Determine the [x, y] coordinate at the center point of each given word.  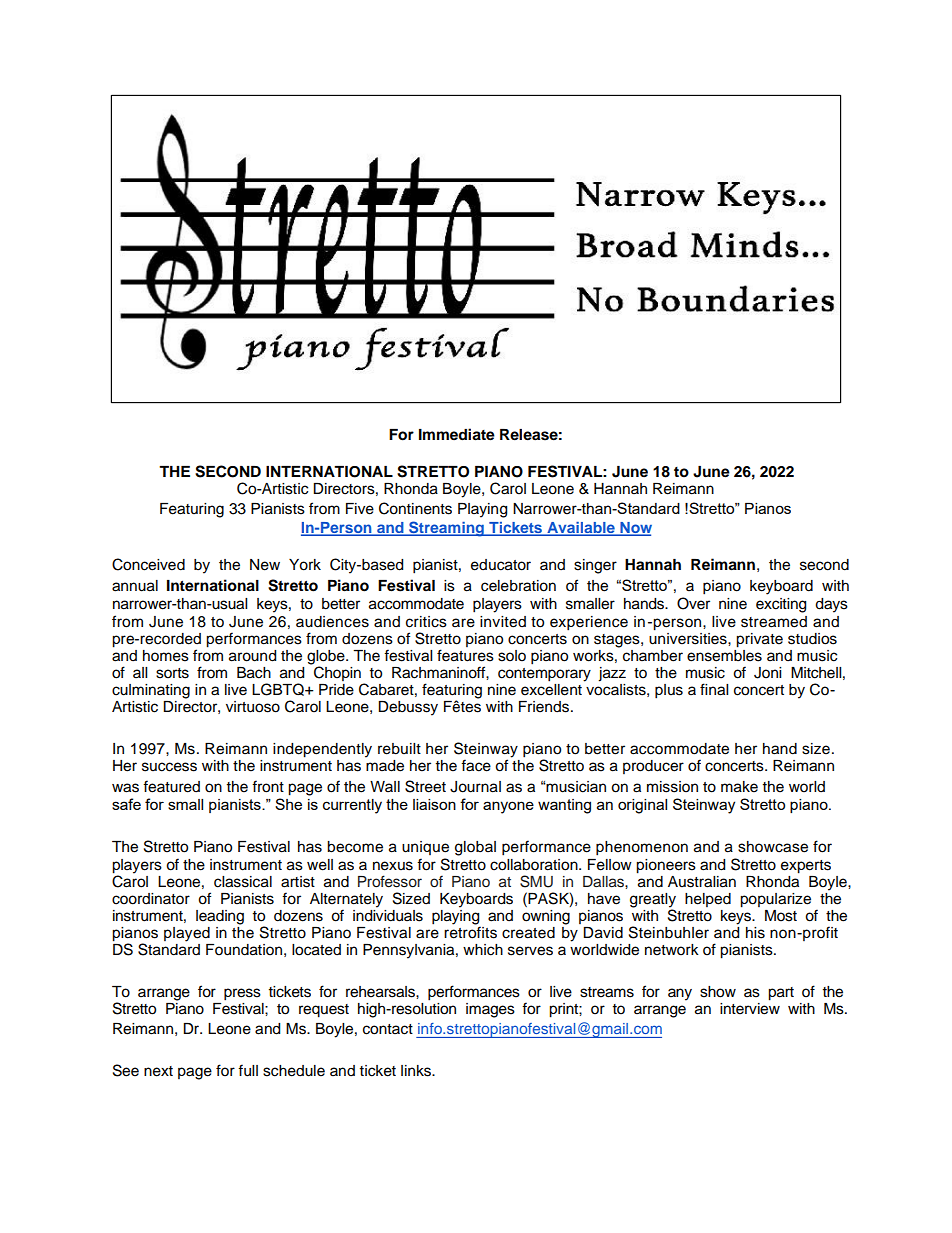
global [475, 848]
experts [806, 867]
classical [243, 882]
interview [750, 1007]
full [248, 1070]
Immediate [457, 434]
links [417, 1071]
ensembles [724, 654]
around [252, 656]
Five [360, 509]
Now [635, 529]
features [465, 655]
